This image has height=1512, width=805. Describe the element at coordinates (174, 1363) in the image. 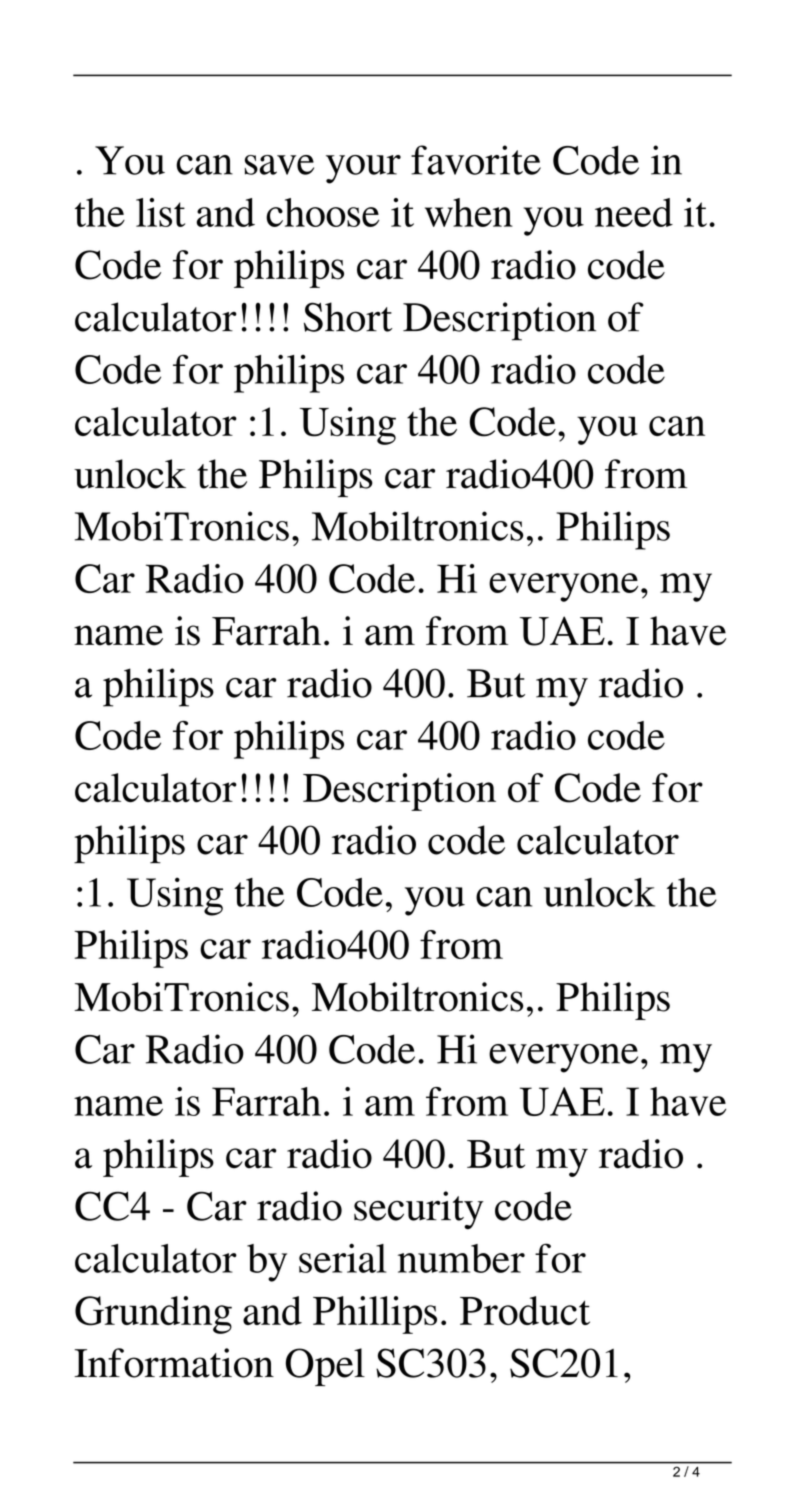

I see `Information` at that location.
